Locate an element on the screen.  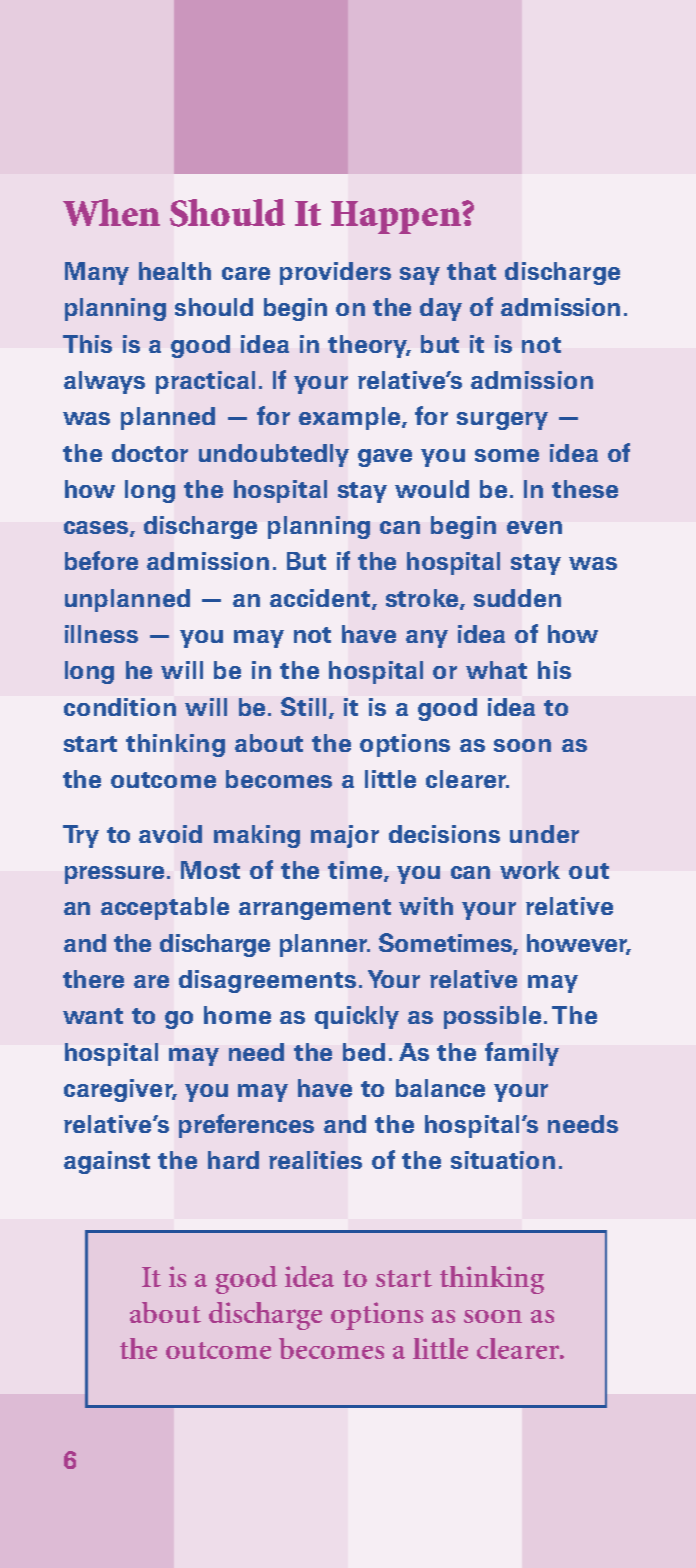
providers is located at coordinates (335, 273).
